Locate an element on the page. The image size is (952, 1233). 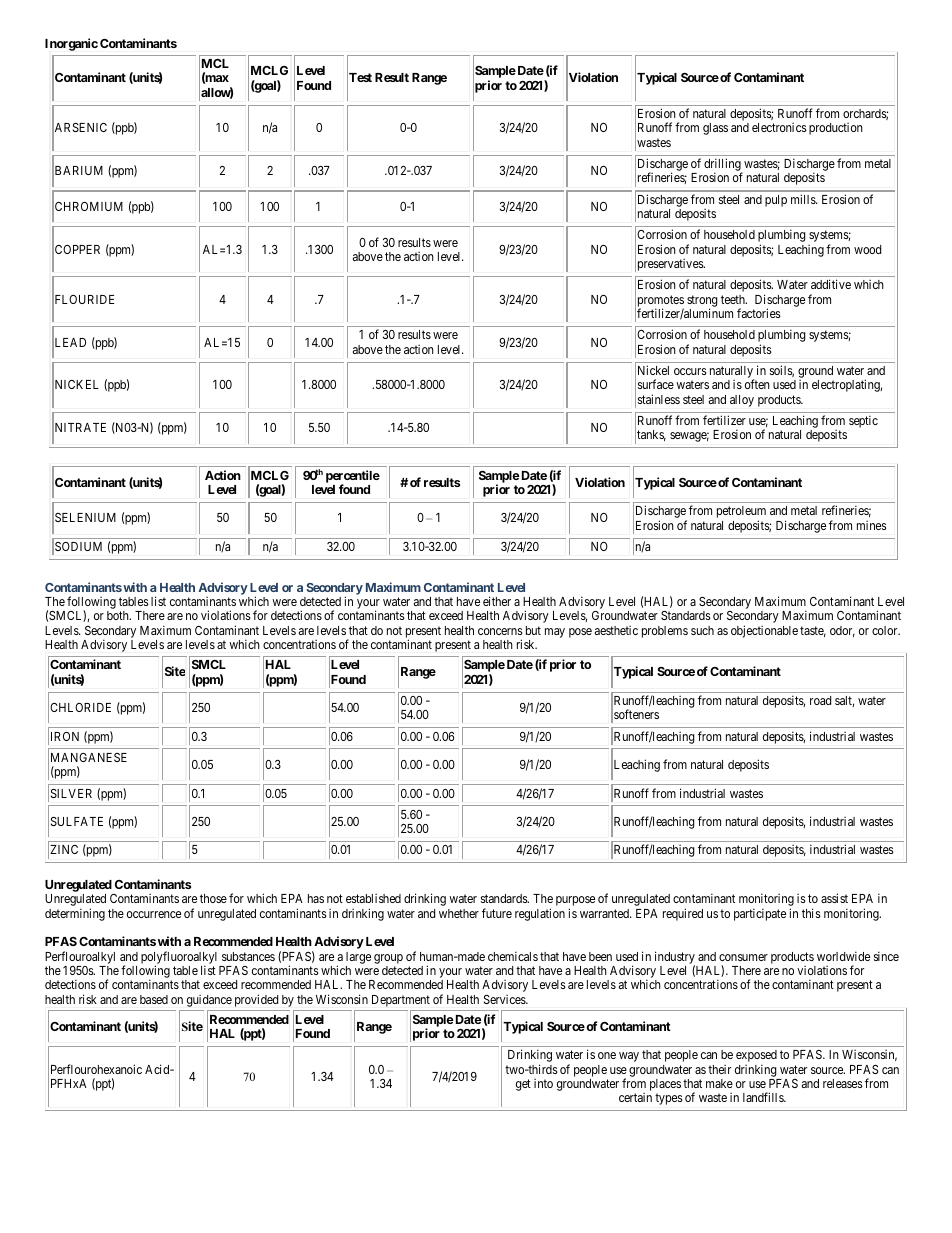
future is located at coordinates (497, 913).
